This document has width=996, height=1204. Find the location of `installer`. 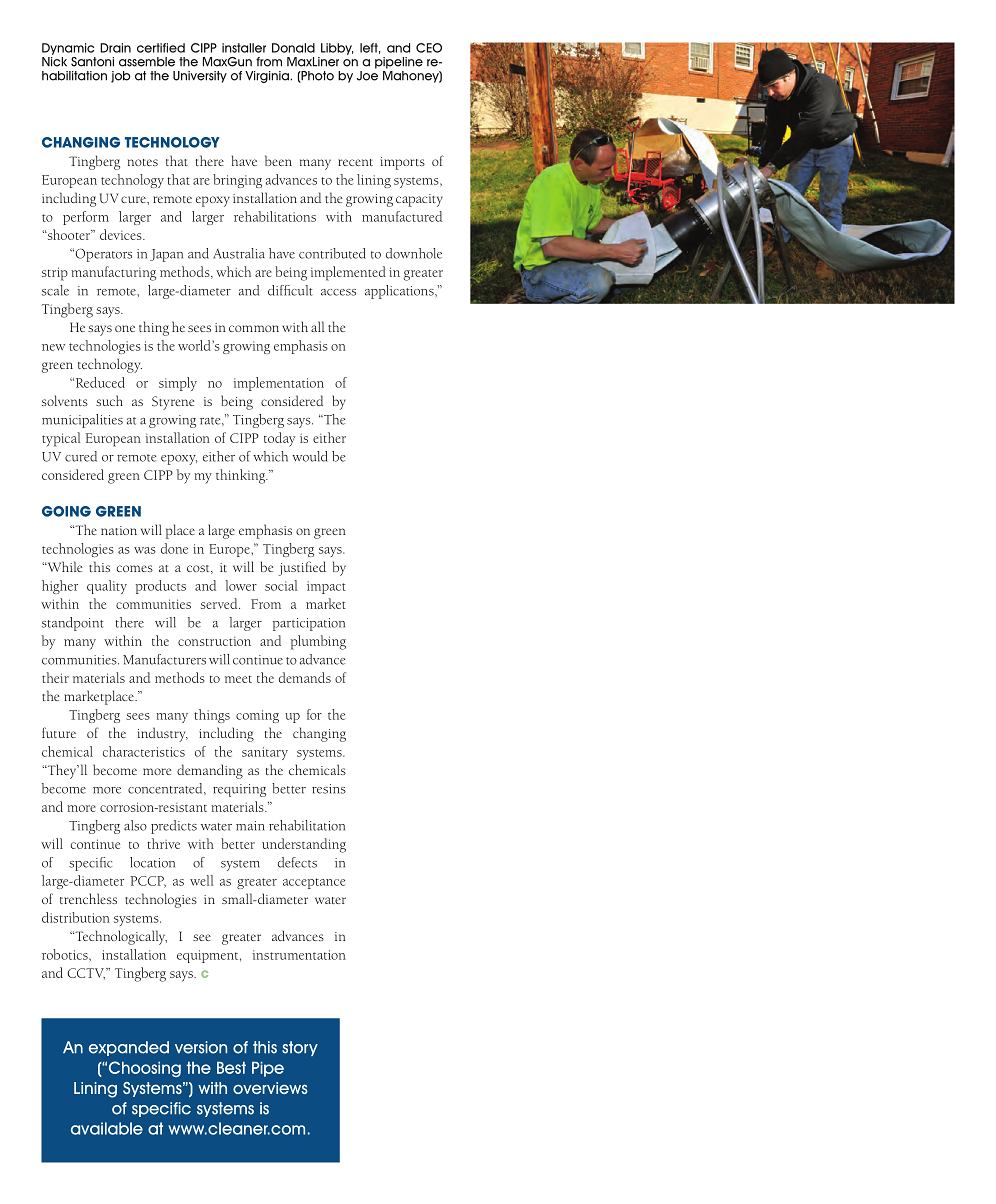

installer is located at coordinates (244, 48).
